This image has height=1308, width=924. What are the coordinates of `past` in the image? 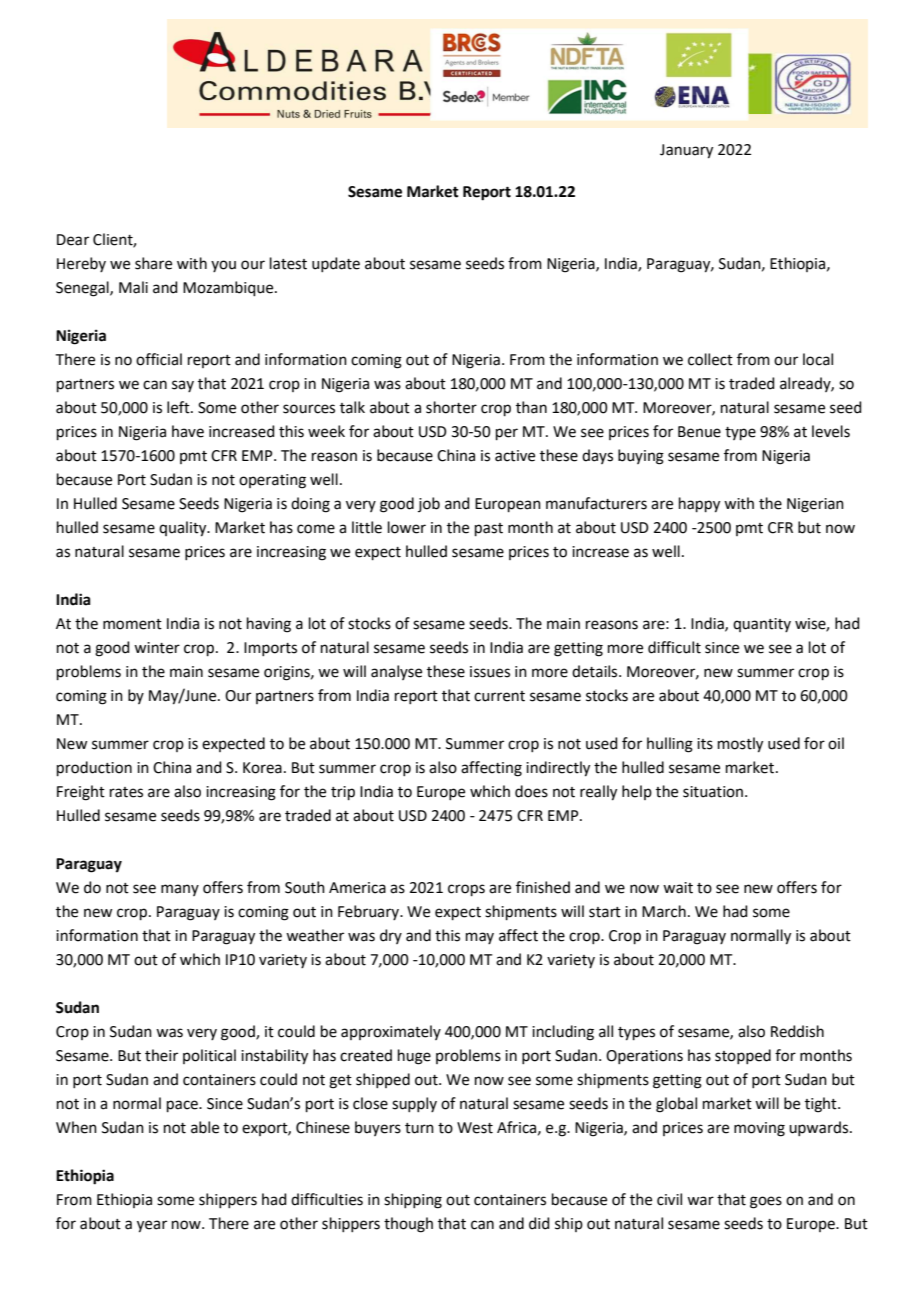 It's located at (489, 529).
